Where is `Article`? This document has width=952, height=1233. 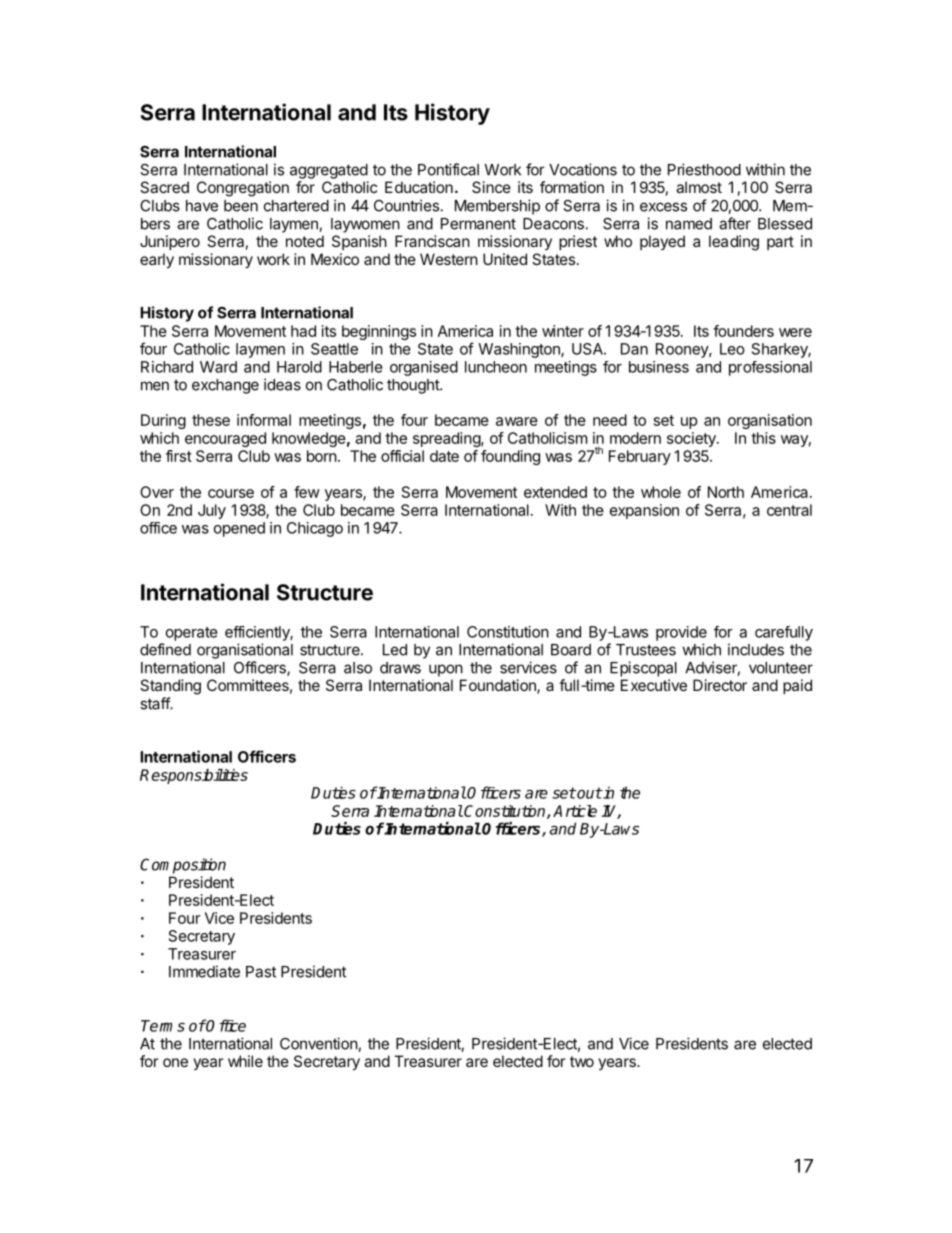 Article is located at coordinates (575, 811).
